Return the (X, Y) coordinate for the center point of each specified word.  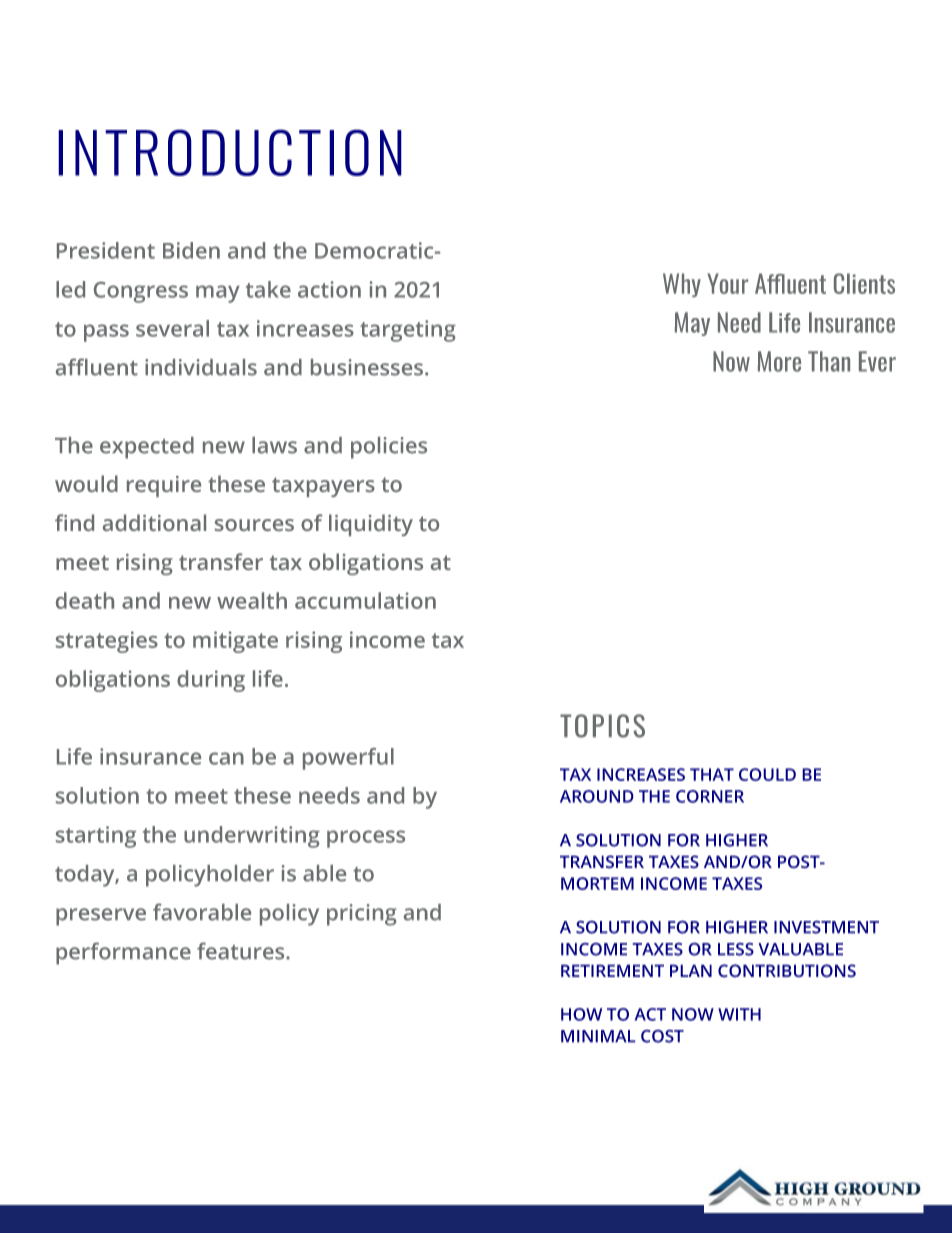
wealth (252, 600)
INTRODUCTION (230, 152)
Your (727, 283)
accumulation (365, 600)
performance (123, 953)
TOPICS (602, 726)
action (329, 289)
